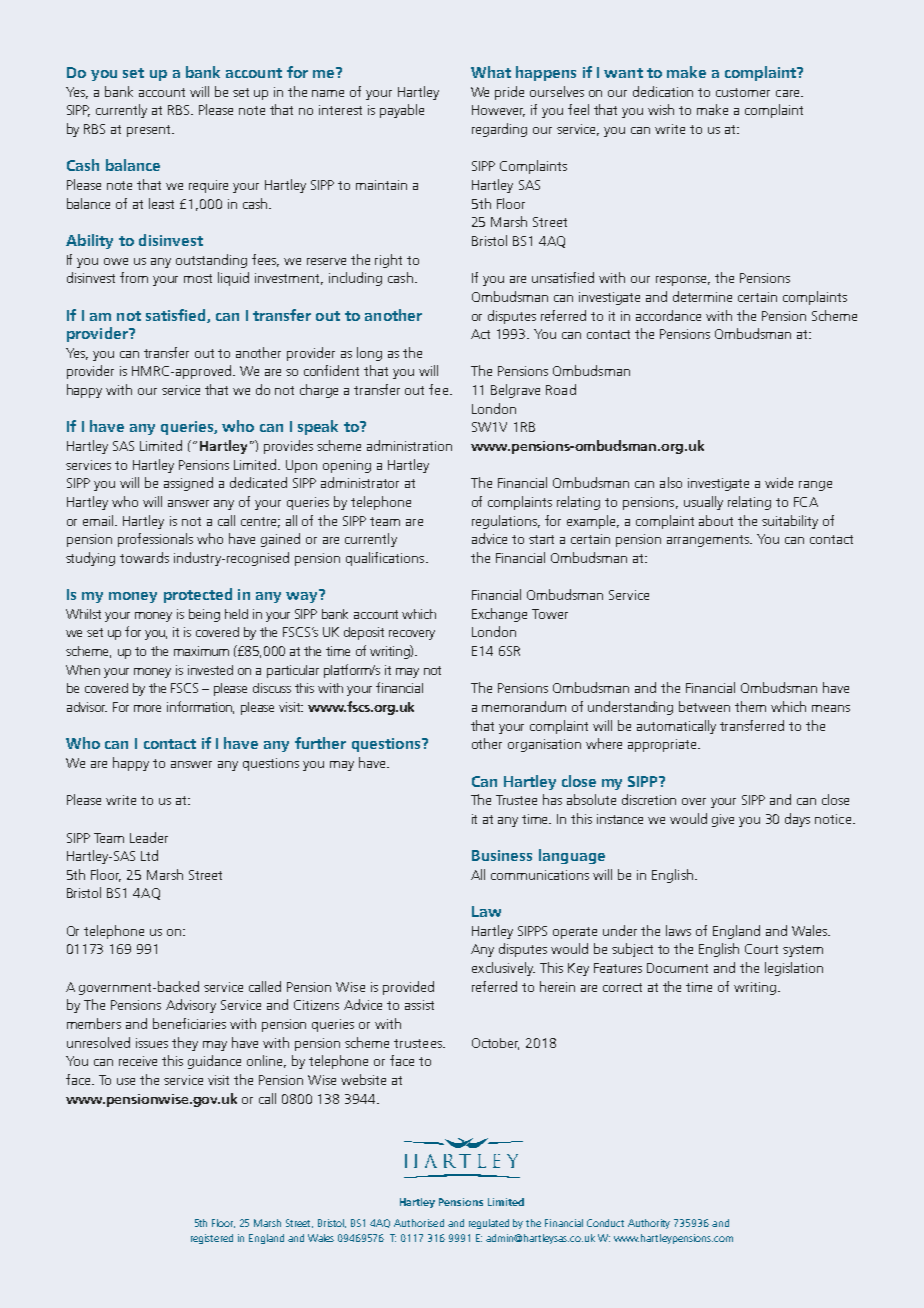  I want to click on Ltd, so click(149, 855).
